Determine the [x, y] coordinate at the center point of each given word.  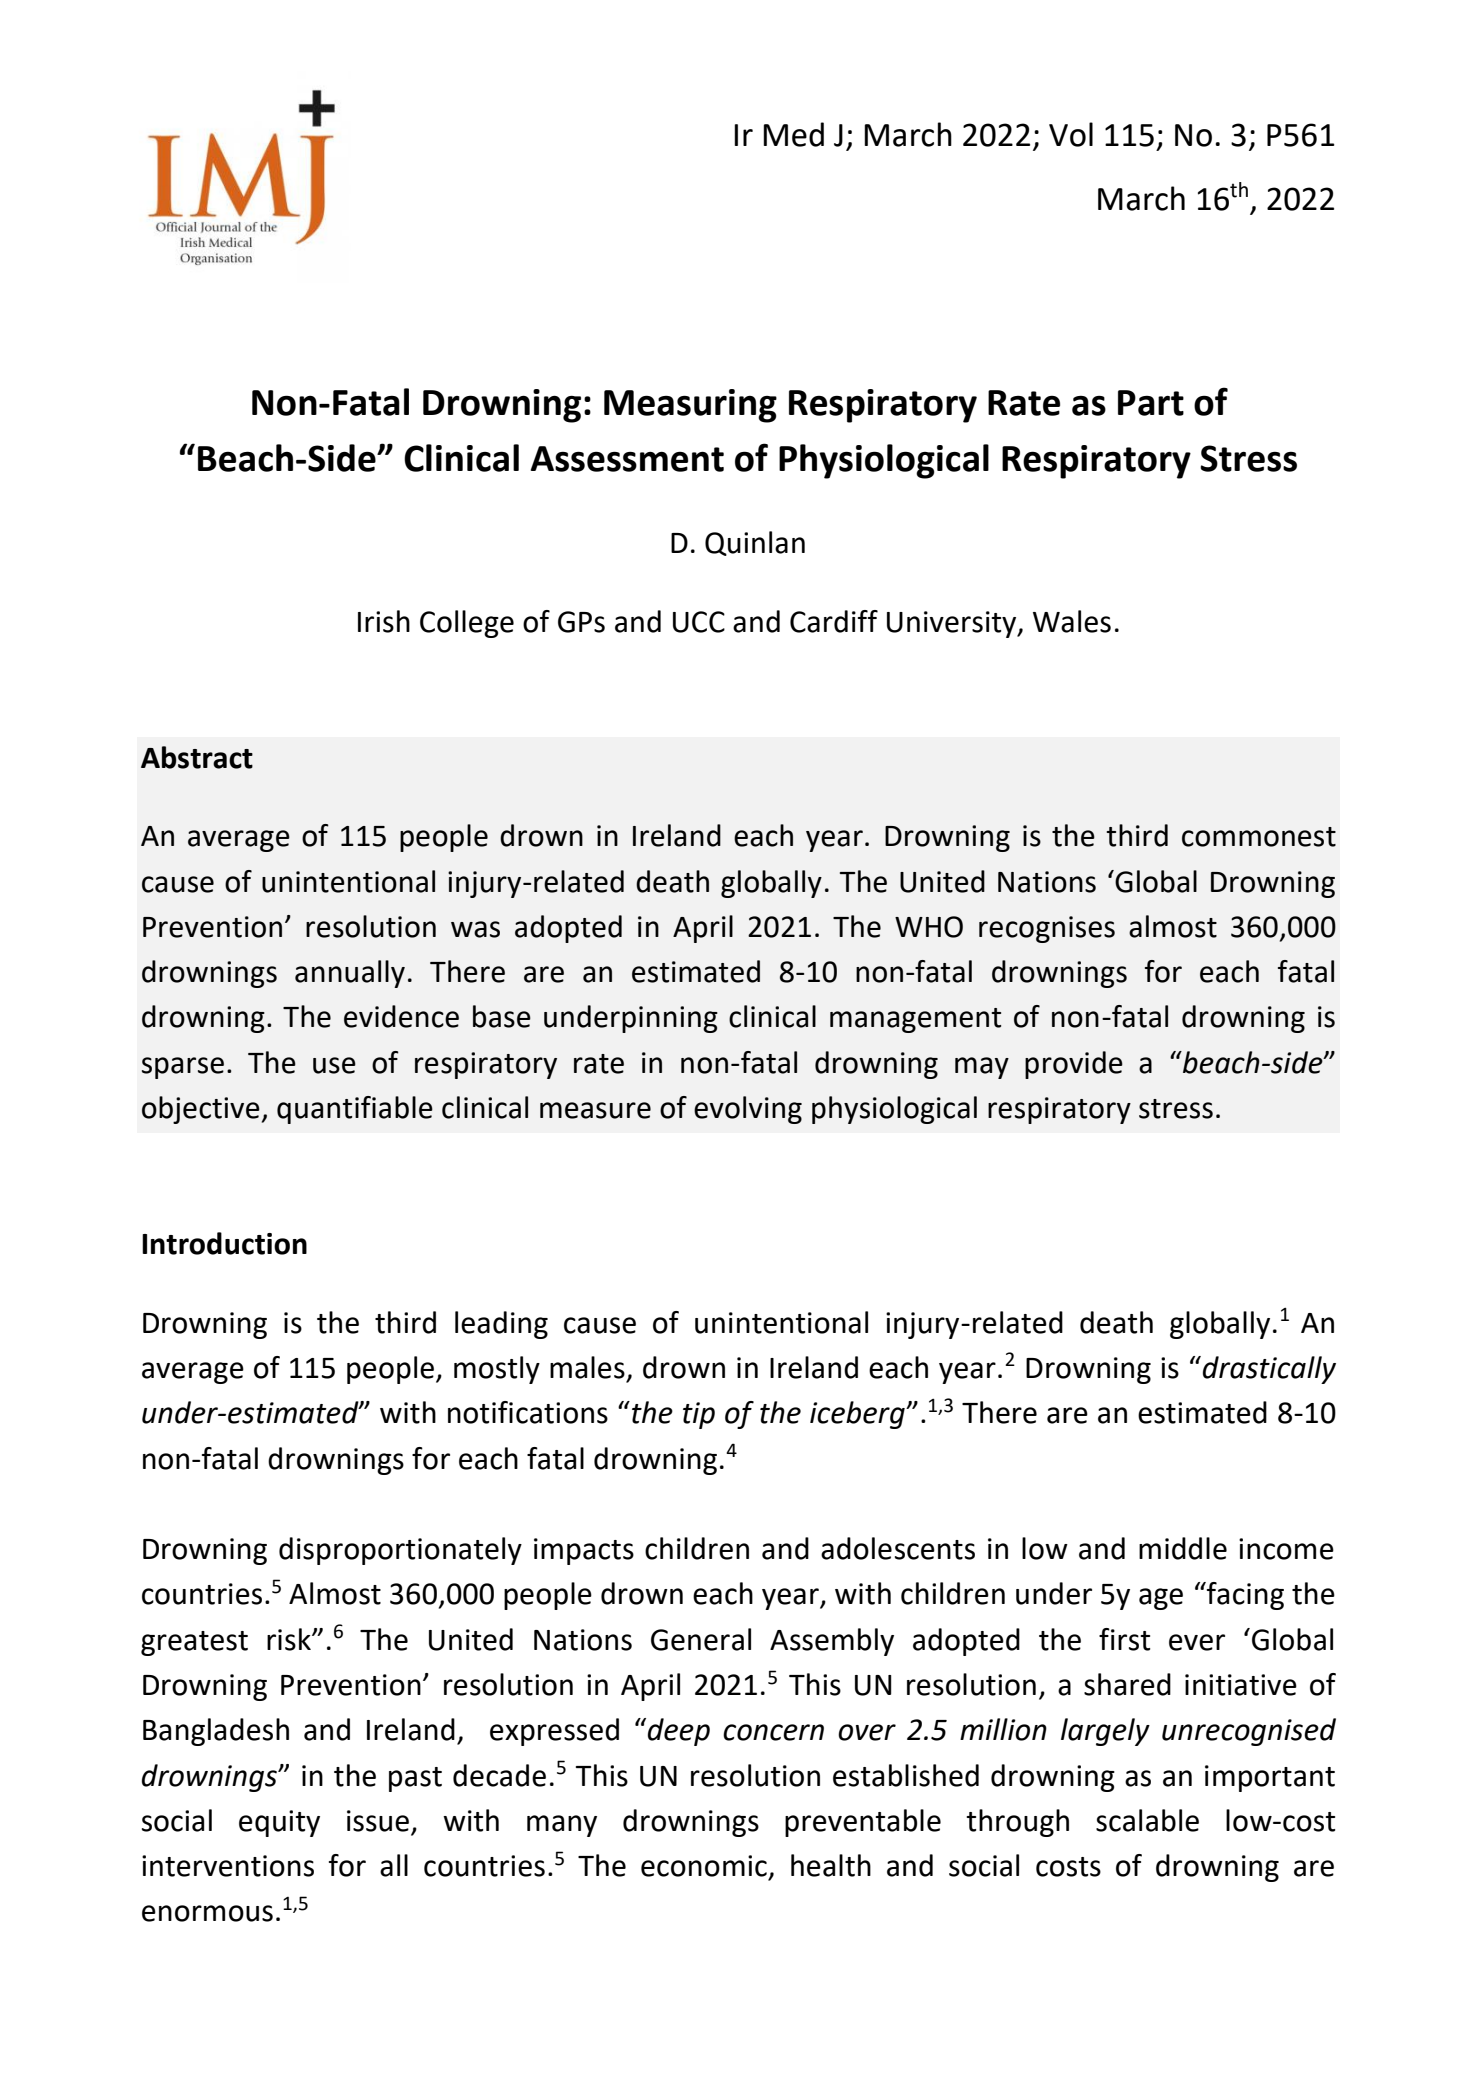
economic [704, 1866]
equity [279, 1823]
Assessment [627, 459]
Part [1151, 403]
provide [1074, 1065]
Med [793, 134]
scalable [1147, 1820]
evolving [748, 1110]
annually [350, 974]
